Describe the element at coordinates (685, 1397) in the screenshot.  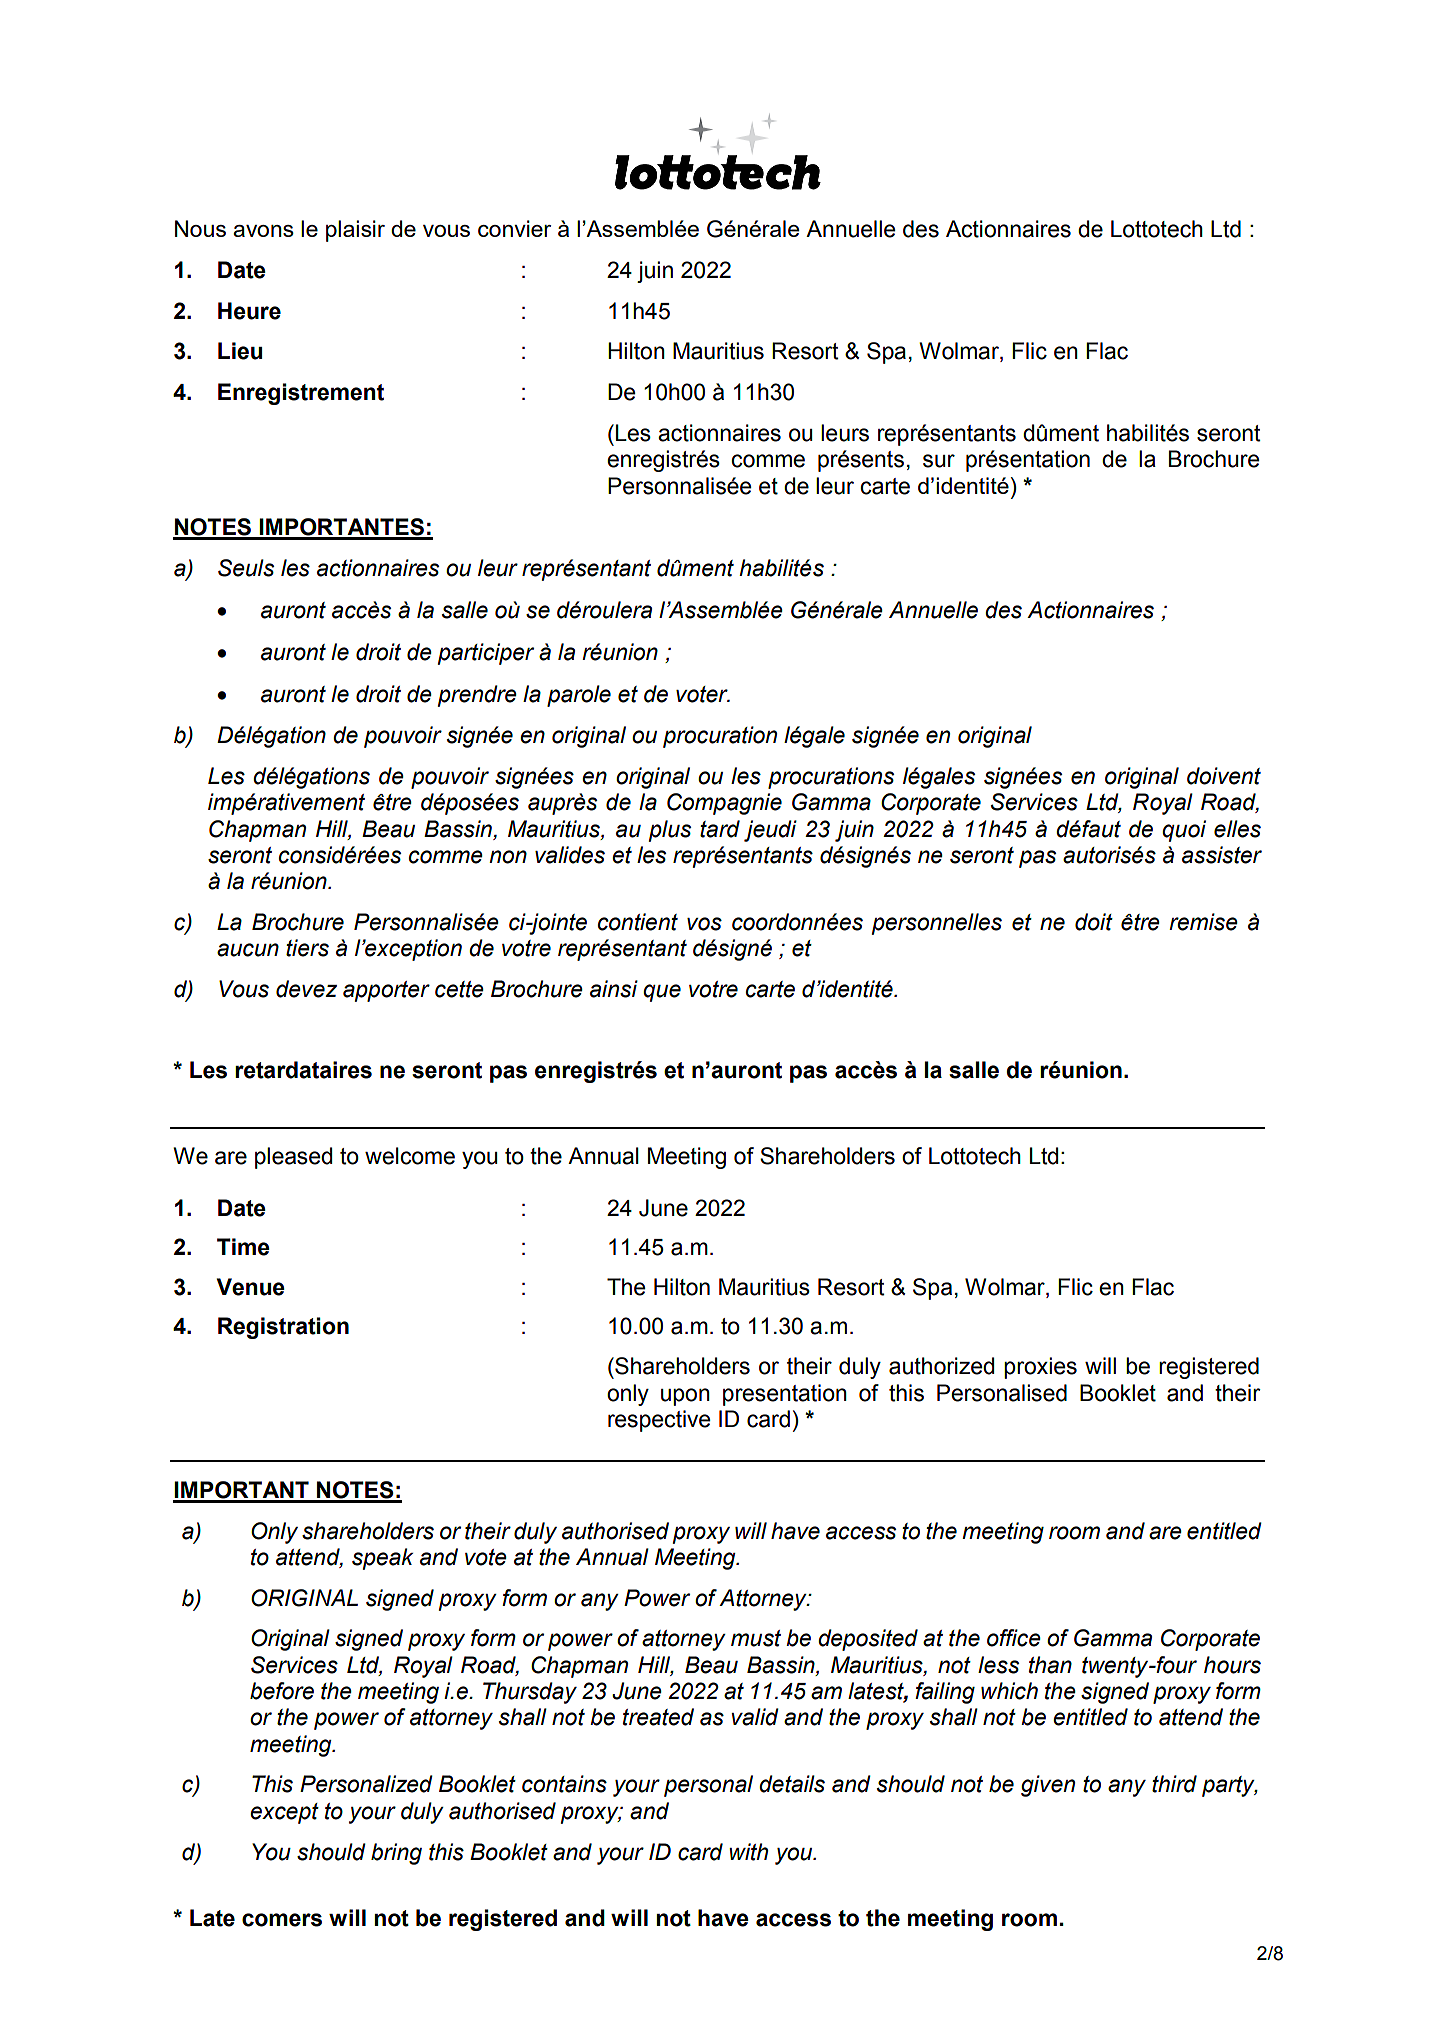
I see `upon` at that location.
